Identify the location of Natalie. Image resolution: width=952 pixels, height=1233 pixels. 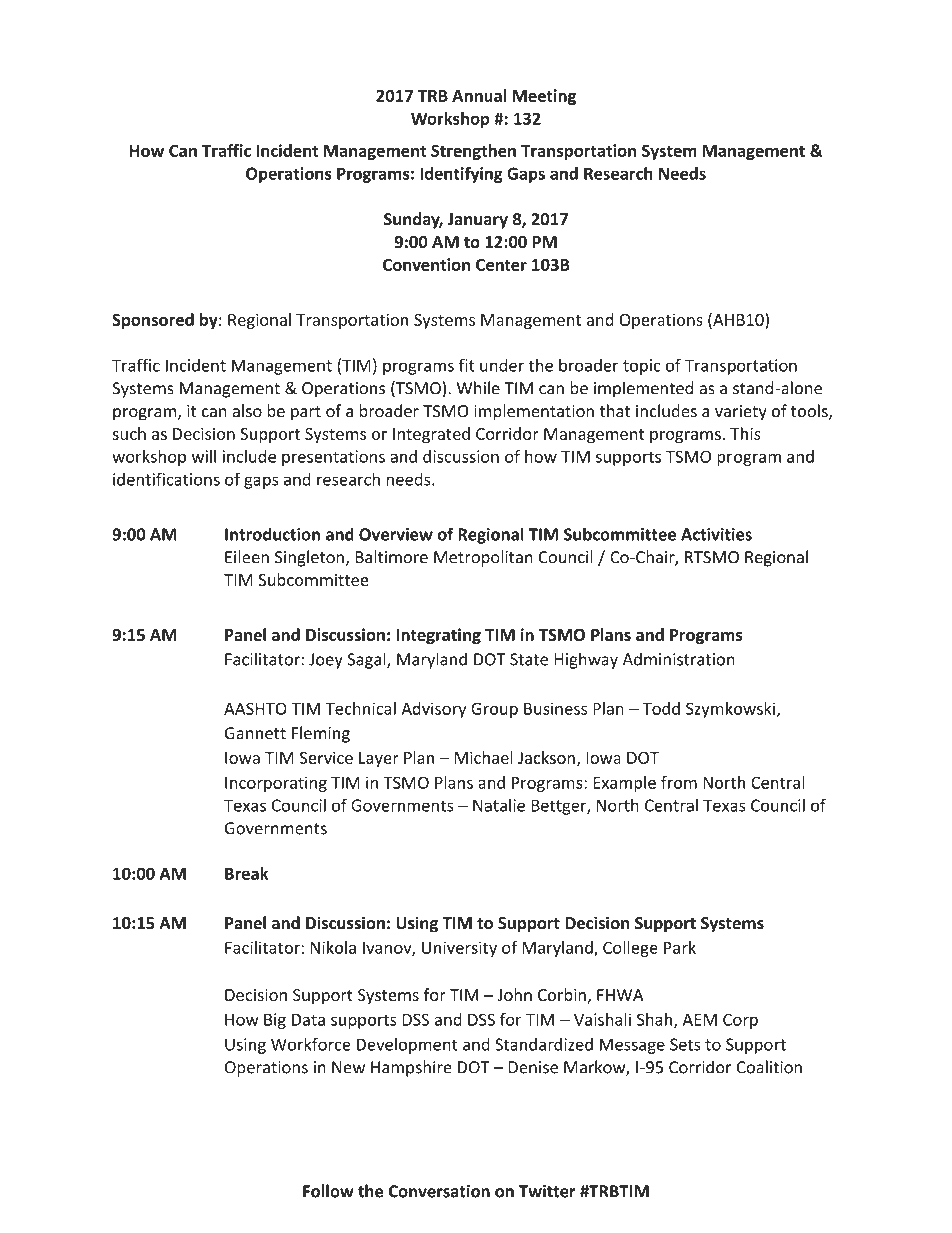
(499, 805).
